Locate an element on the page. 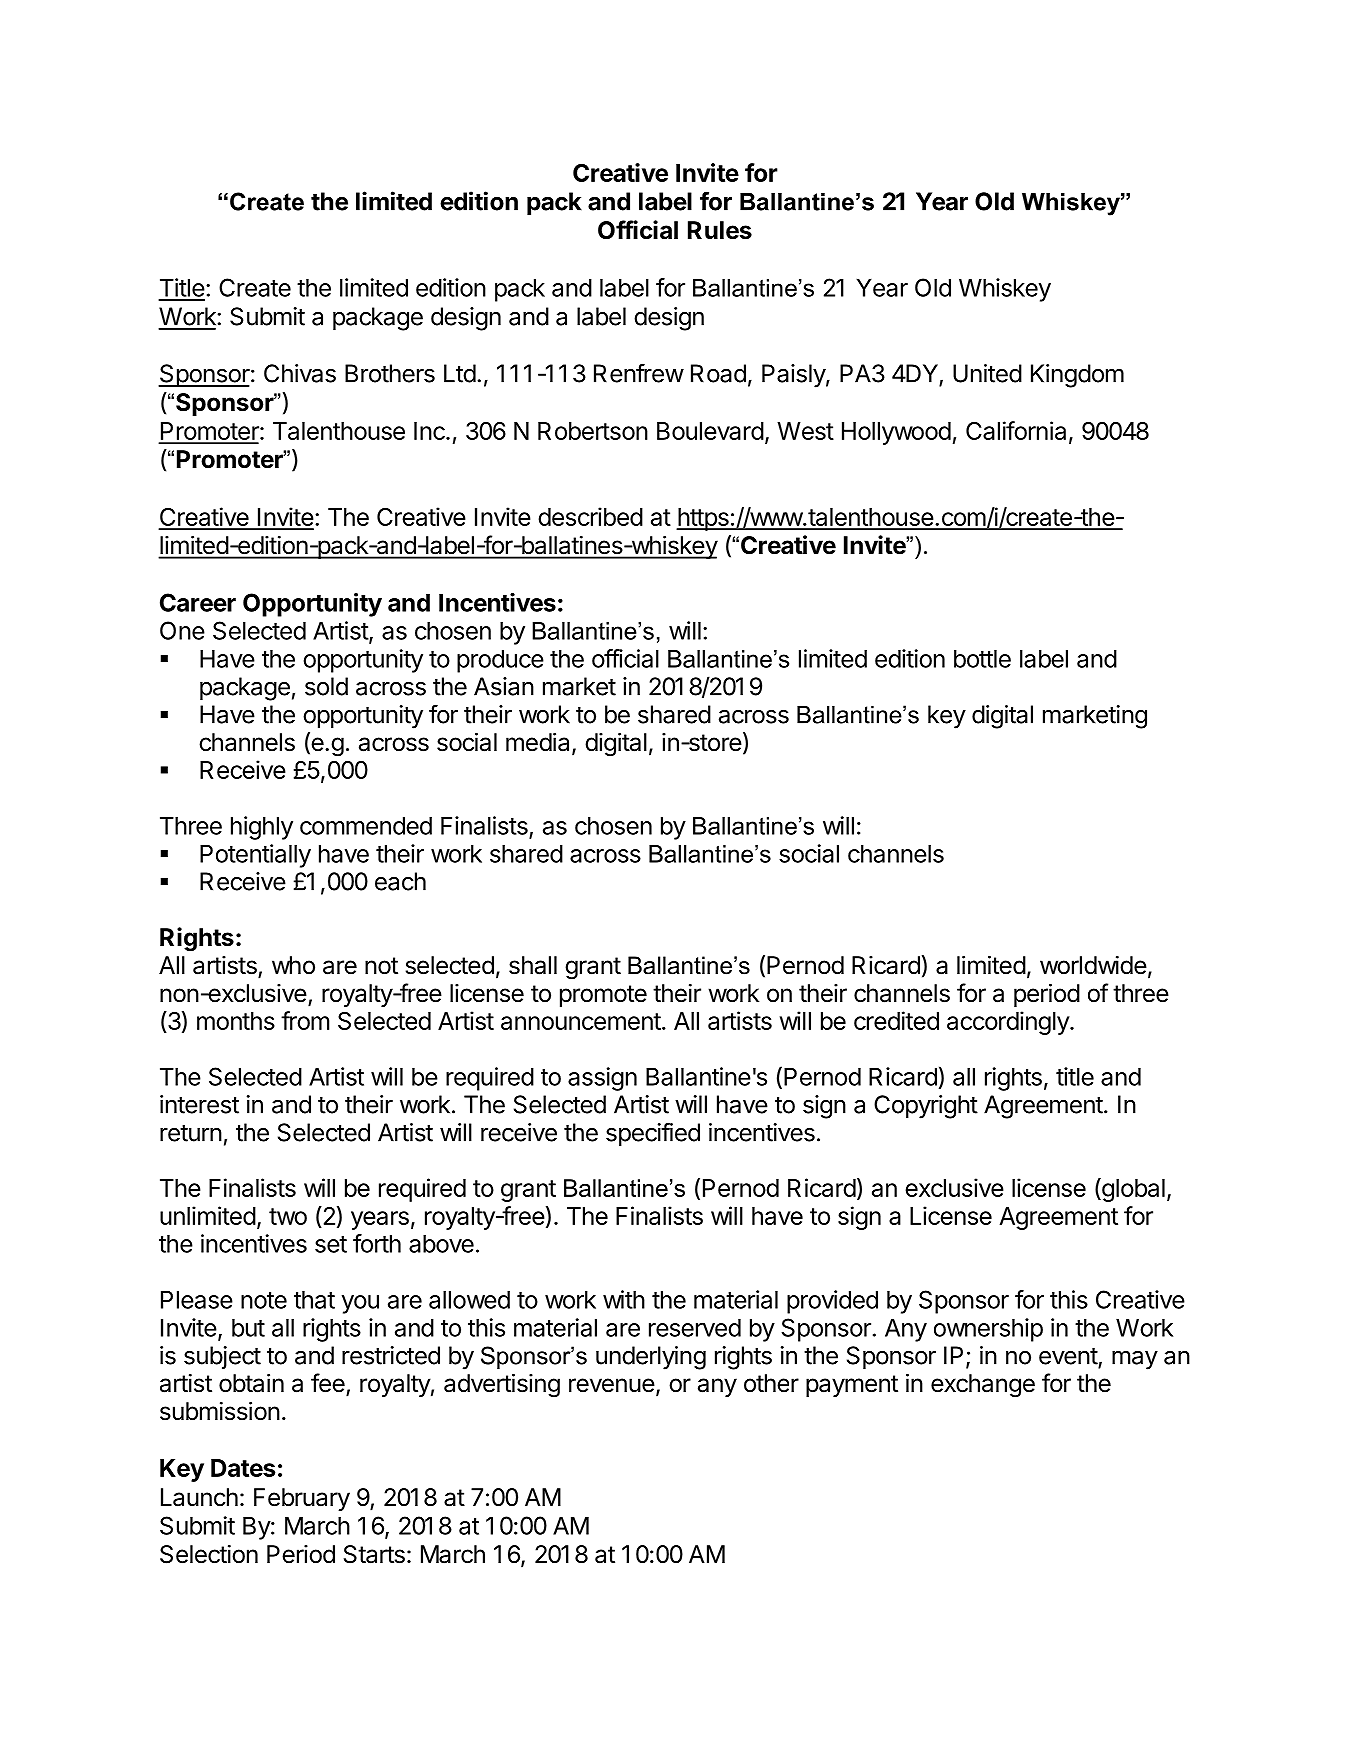  revenue is located at coordinates (612, 1385).
